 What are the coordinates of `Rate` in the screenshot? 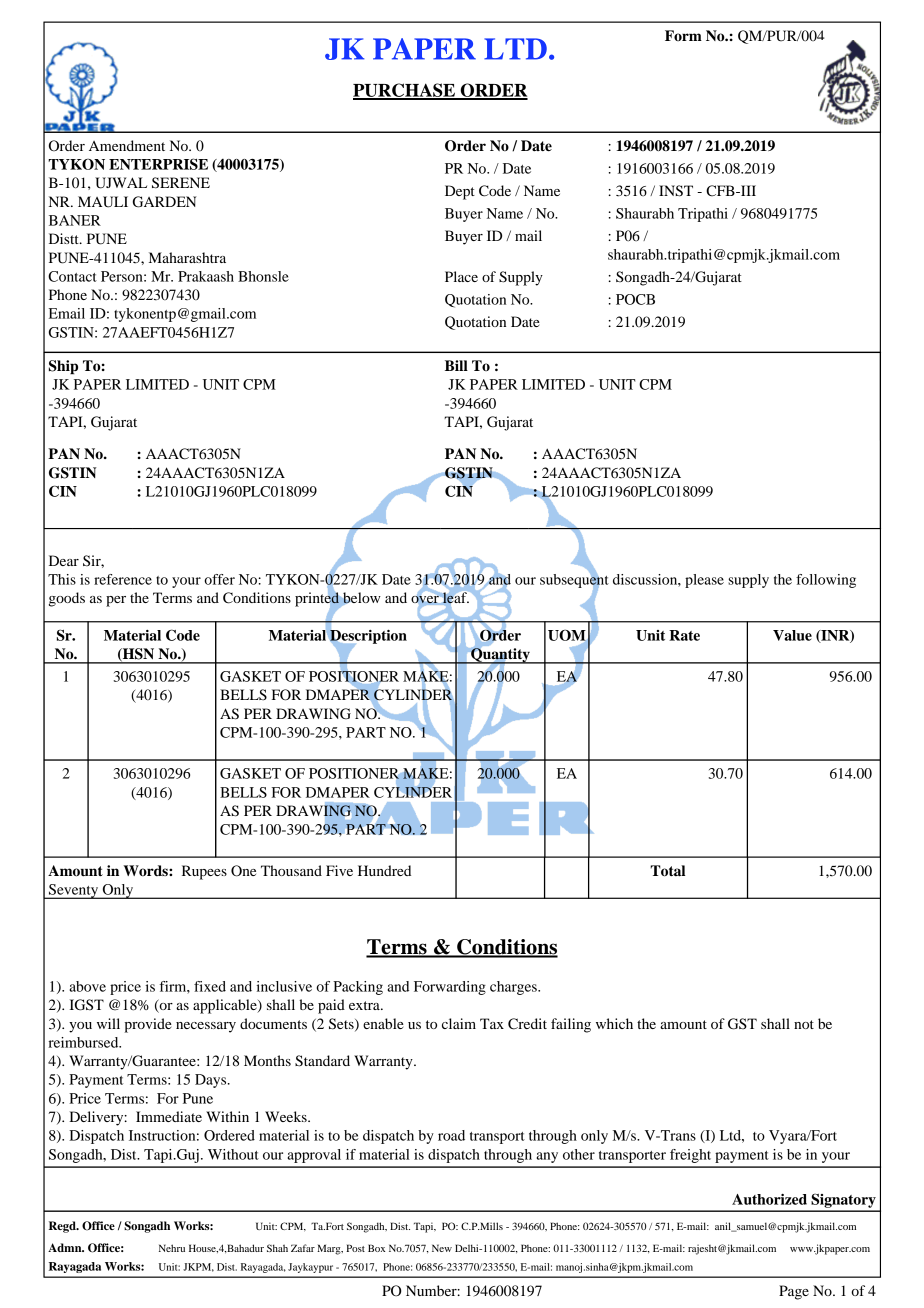 It's located at (684, 635).
